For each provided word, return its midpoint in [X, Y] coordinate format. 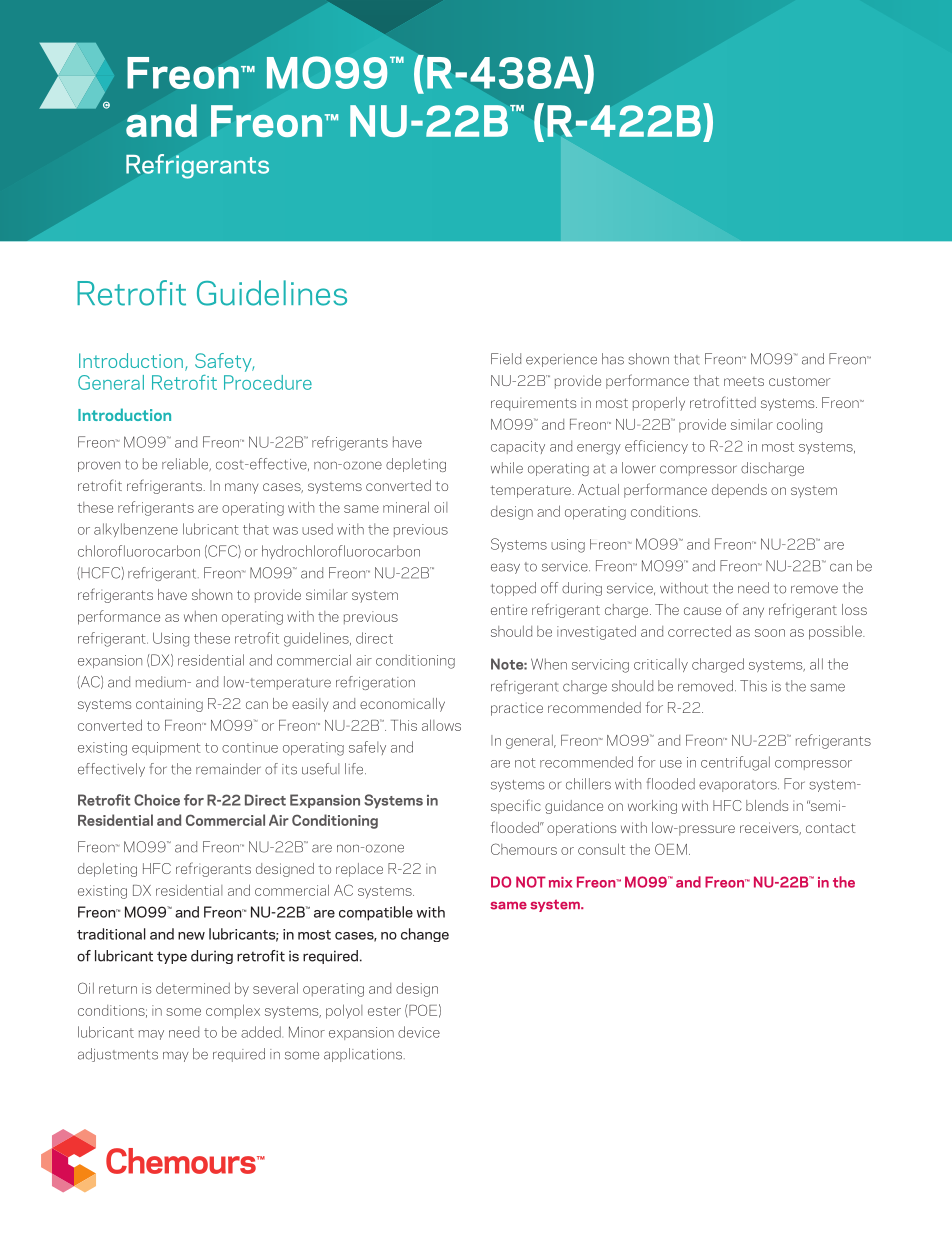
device [419, 1032]
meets [744, 381]
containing [169, 705]
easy [505, 568]
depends [739, 491]
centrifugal [735, 763]
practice [517, 709]
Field [506, 359]
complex [233, 1011]
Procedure [268, 382]
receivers [770, 828]
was [285, 531]
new [191, 936]
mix [560, 882]
